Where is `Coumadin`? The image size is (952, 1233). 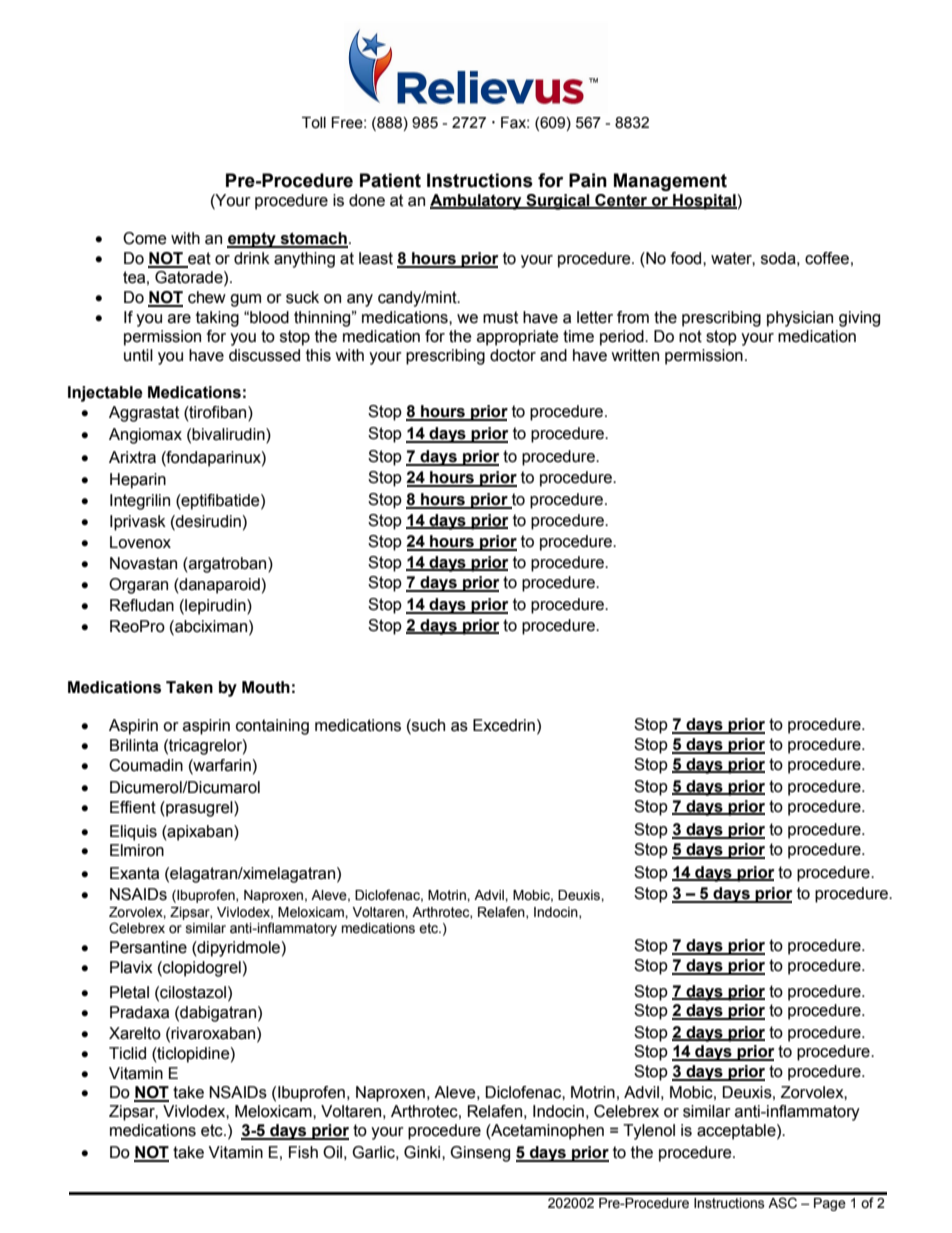 Coumadin is located at coordinates (146, 765).
